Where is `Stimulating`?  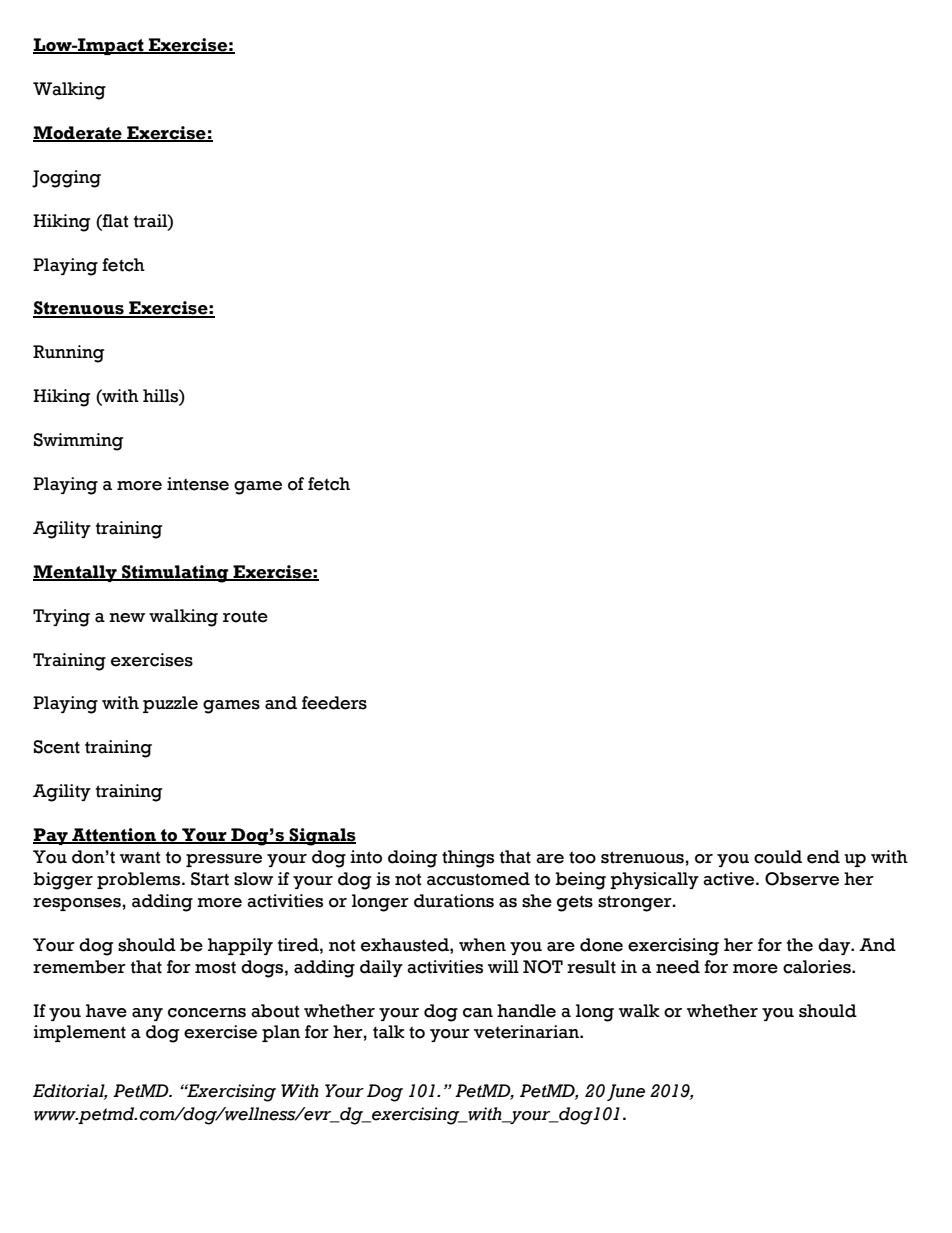 Stimulating is located at coordinates (175, 574).
